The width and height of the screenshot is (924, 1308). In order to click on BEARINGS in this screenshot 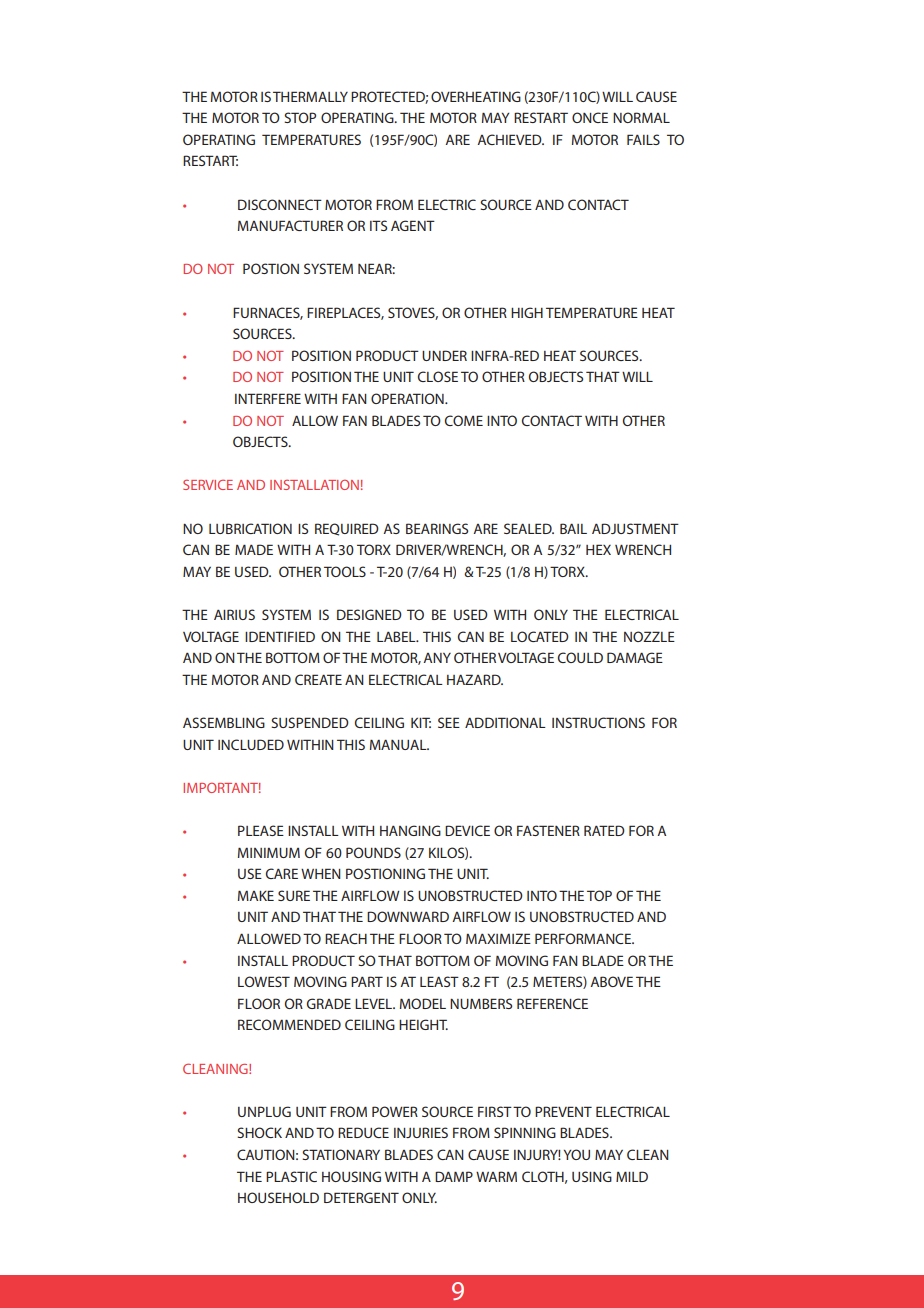, I will do `click(437, 528)`.
